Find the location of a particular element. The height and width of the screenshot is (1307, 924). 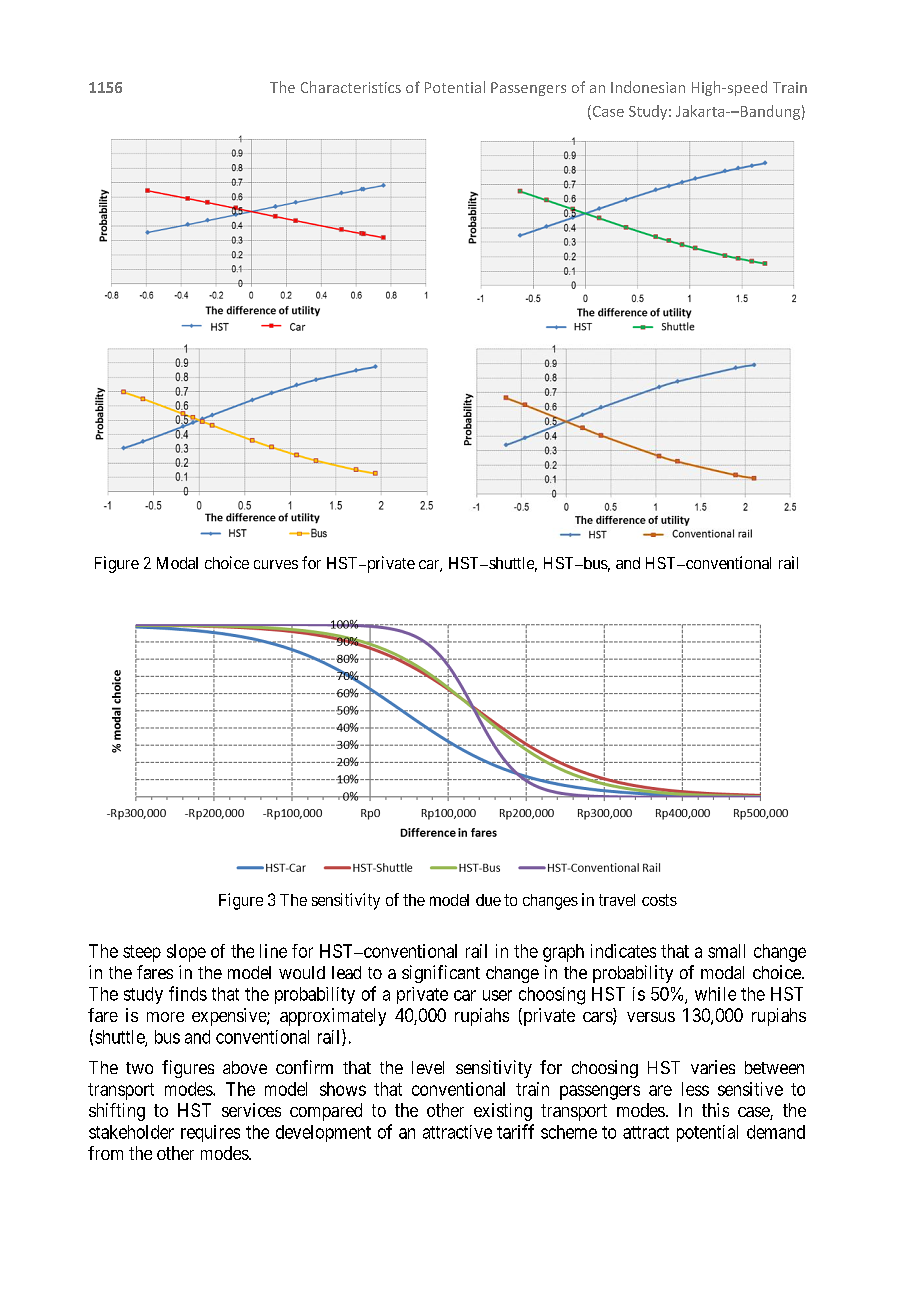

Characteristics is located at coordinates (351, 87).
